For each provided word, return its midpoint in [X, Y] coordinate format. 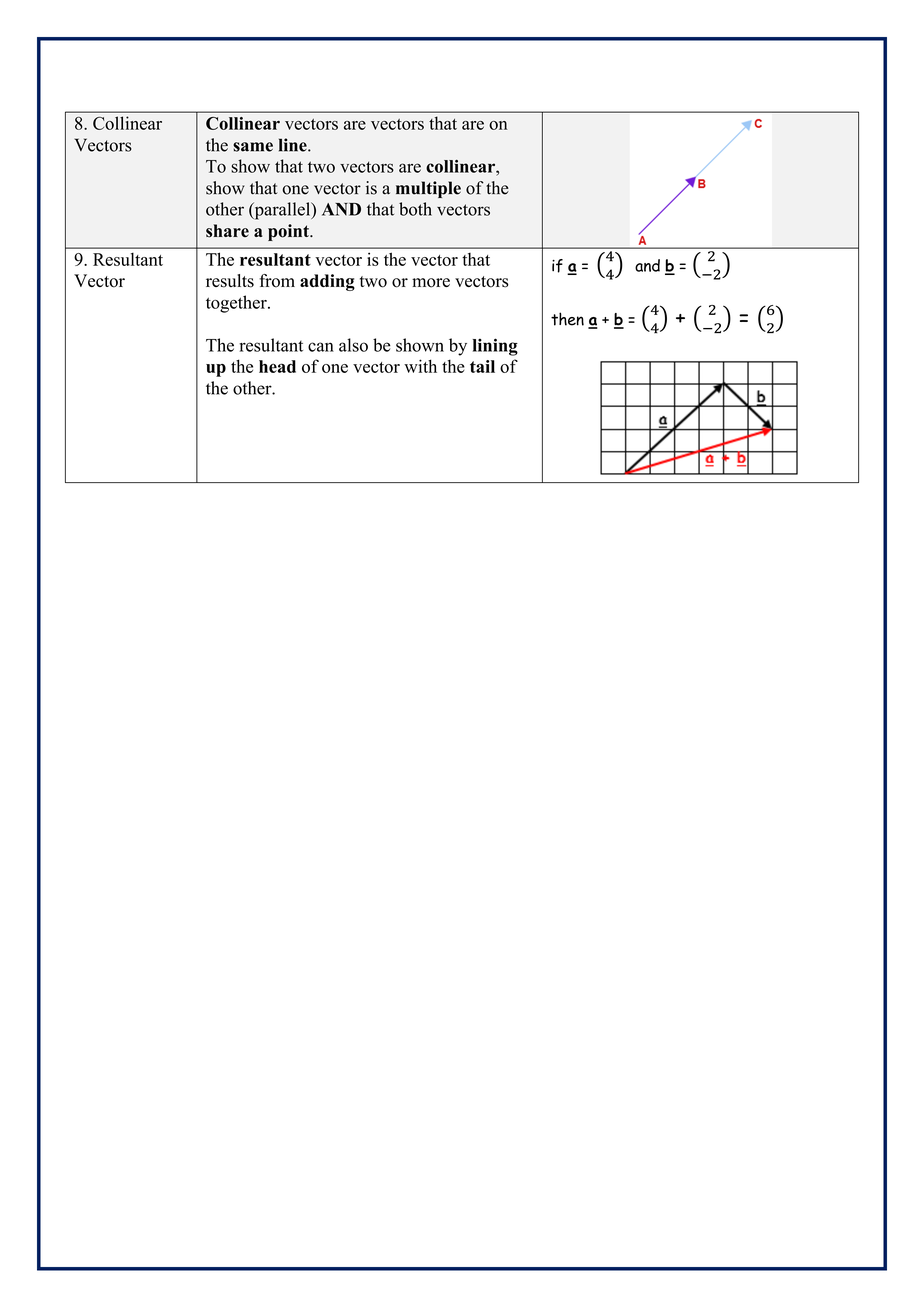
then [567, 319]
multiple [428, 189]
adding [327, 282]
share [227, 231]
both [415, 209]
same [253, 147]
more [431, 283]
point [289, 232]
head [277, 366]
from [277, 281]
